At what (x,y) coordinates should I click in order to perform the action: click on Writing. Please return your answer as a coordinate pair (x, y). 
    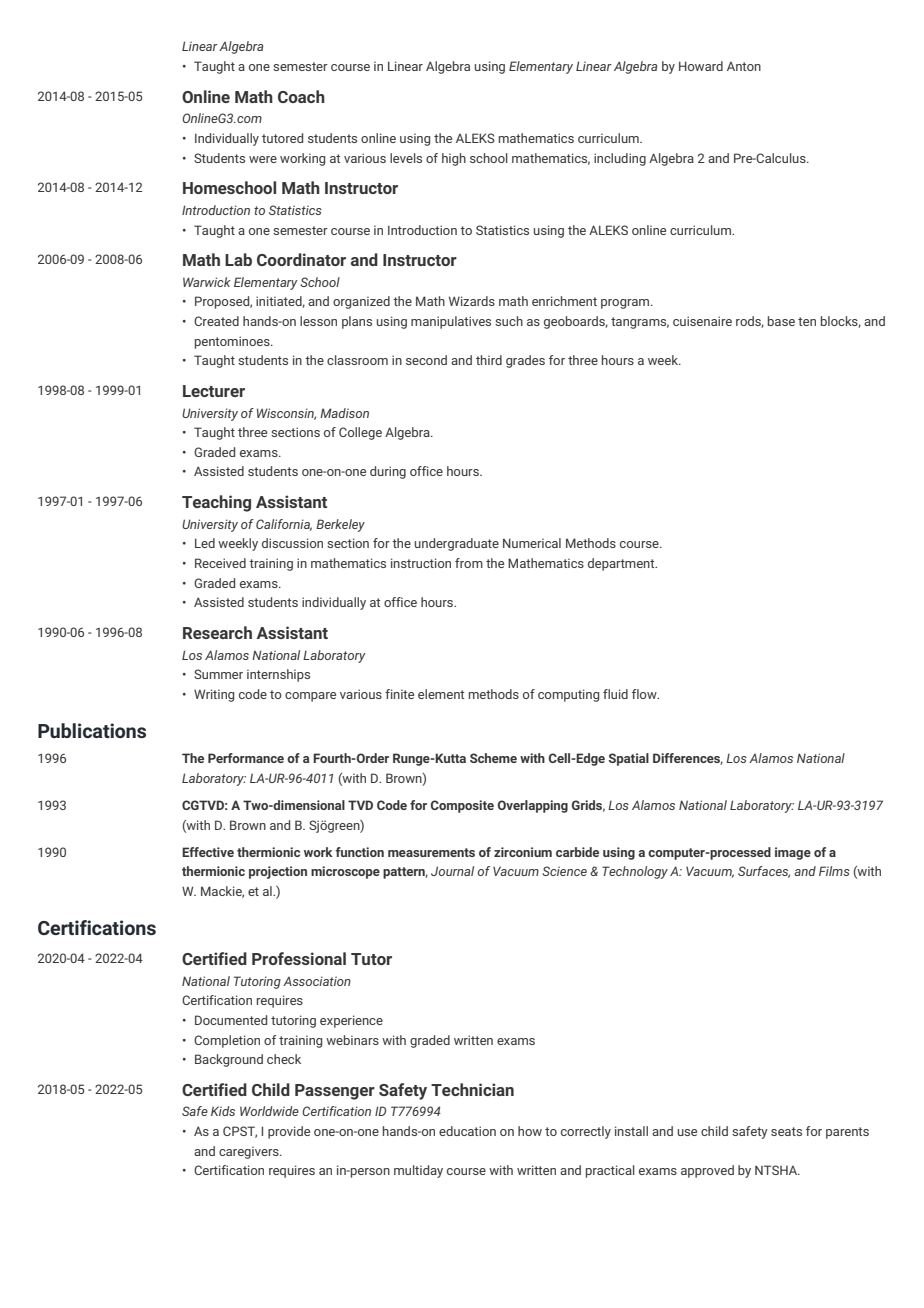
    Looking at the image, I should click on (214, 695).
